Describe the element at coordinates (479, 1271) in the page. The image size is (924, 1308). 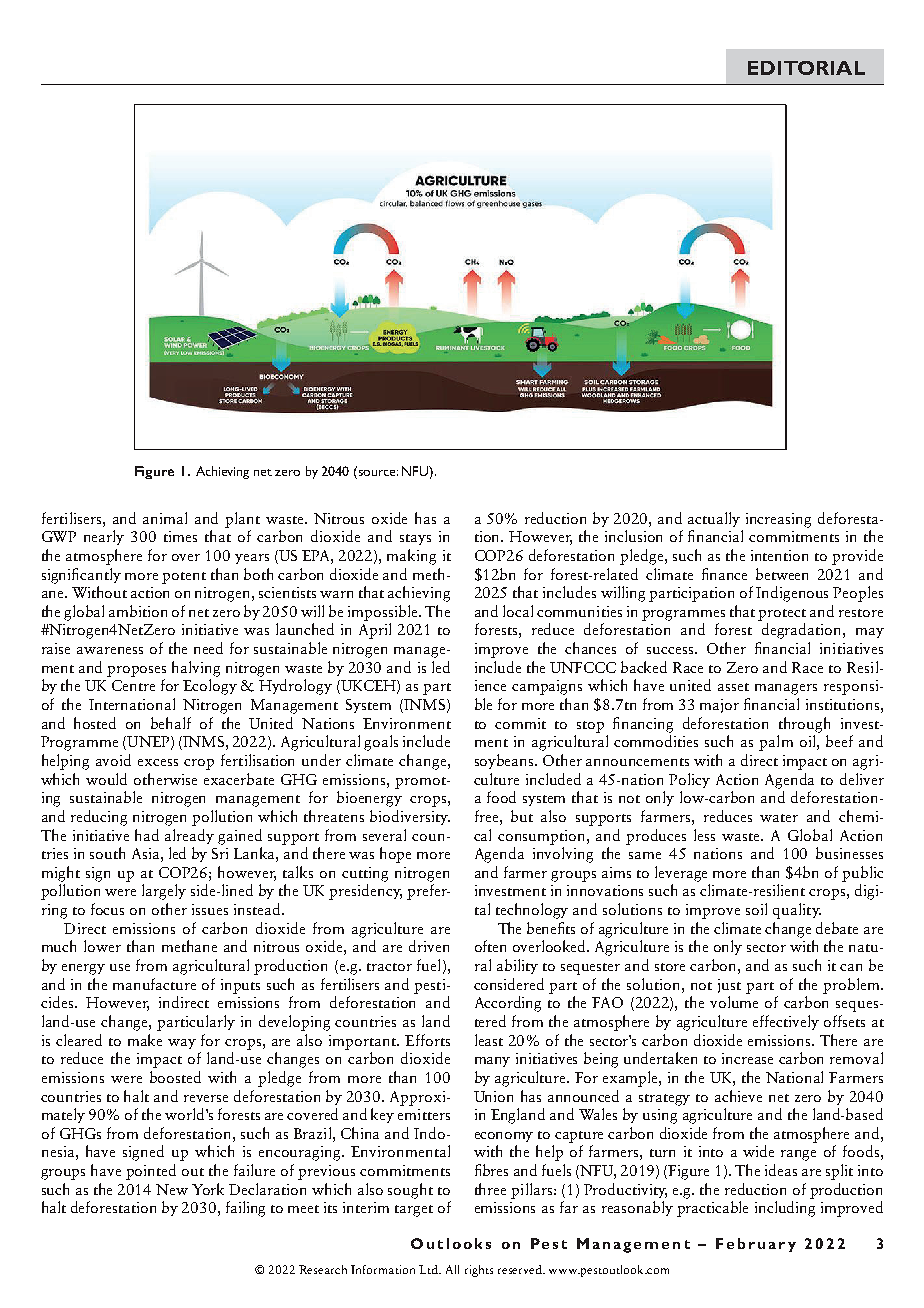
I see `rights` at that location.
